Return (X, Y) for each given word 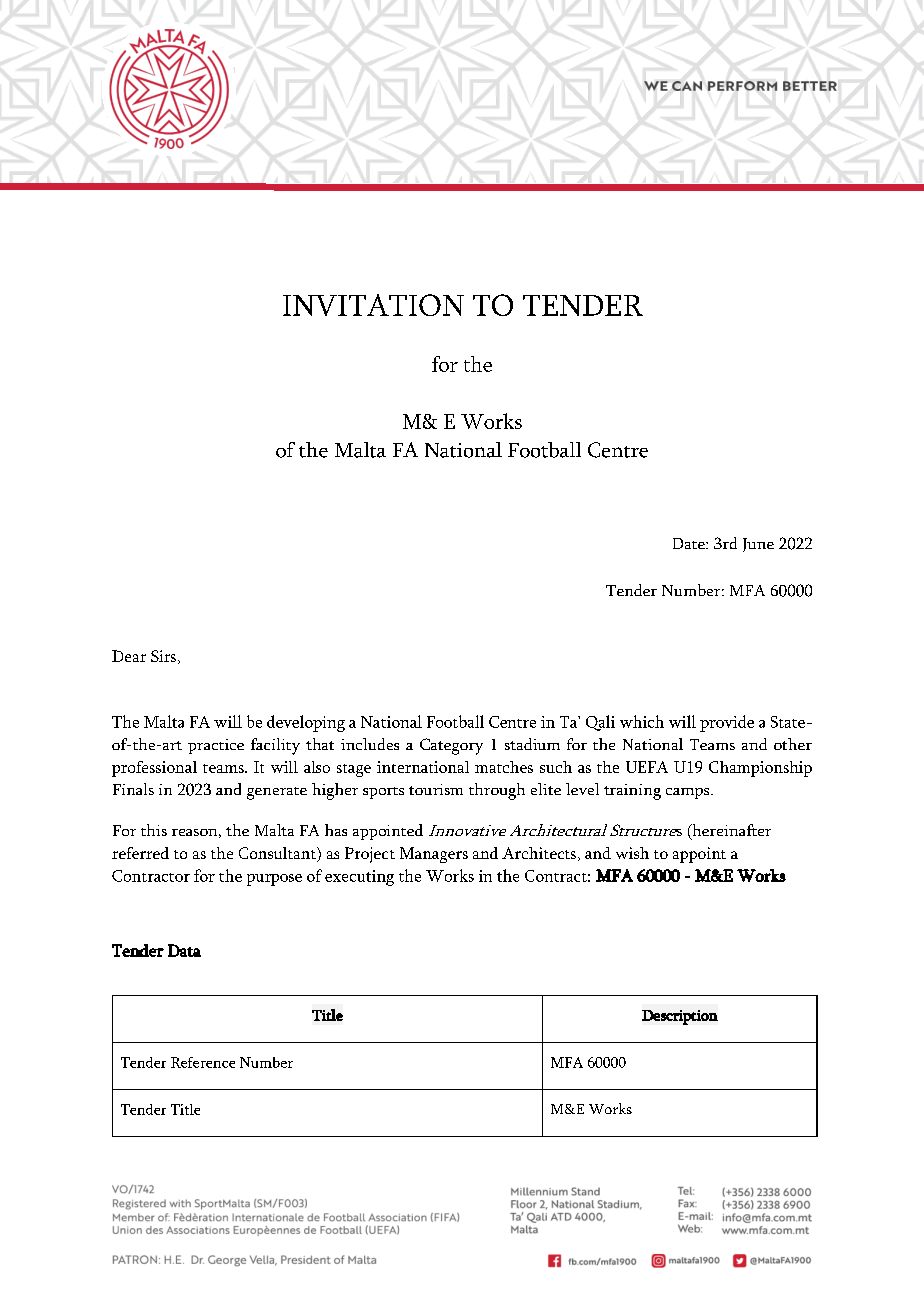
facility (275, 746)
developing (306, 723)
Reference (203, 1062)
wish (632, 853)
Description (680, 1017)
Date (690, 543)
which (642, 721)
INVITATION (373, 305)
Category (451, 746)
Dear (129, 656)
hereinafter (730, 831)
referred (140, 853)
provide (727, 723)
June (758, 545)
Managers (434, 855)
